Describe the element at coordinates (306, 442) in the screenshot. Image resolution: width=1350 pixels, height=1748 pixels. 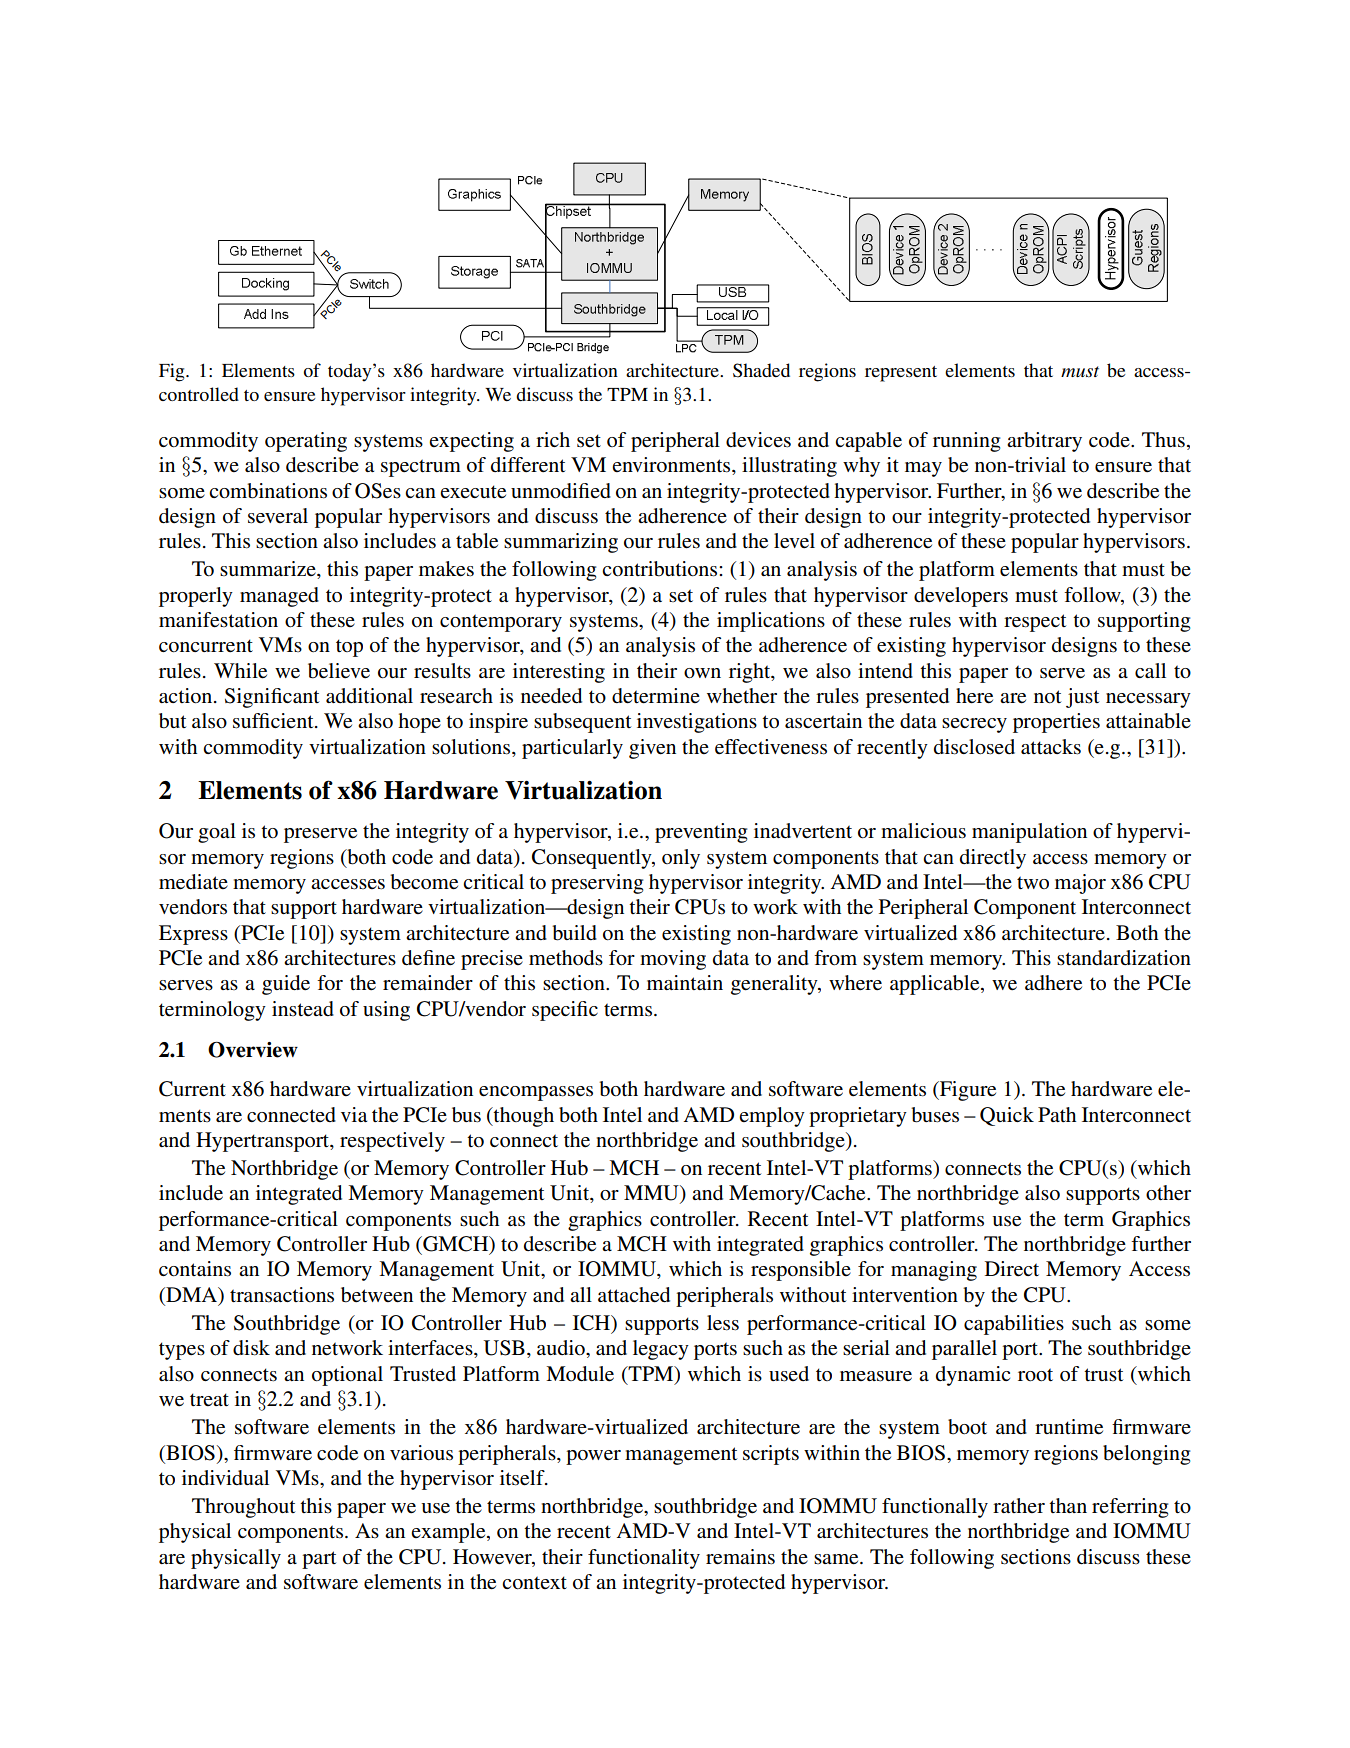
I see `operating` at that location.
